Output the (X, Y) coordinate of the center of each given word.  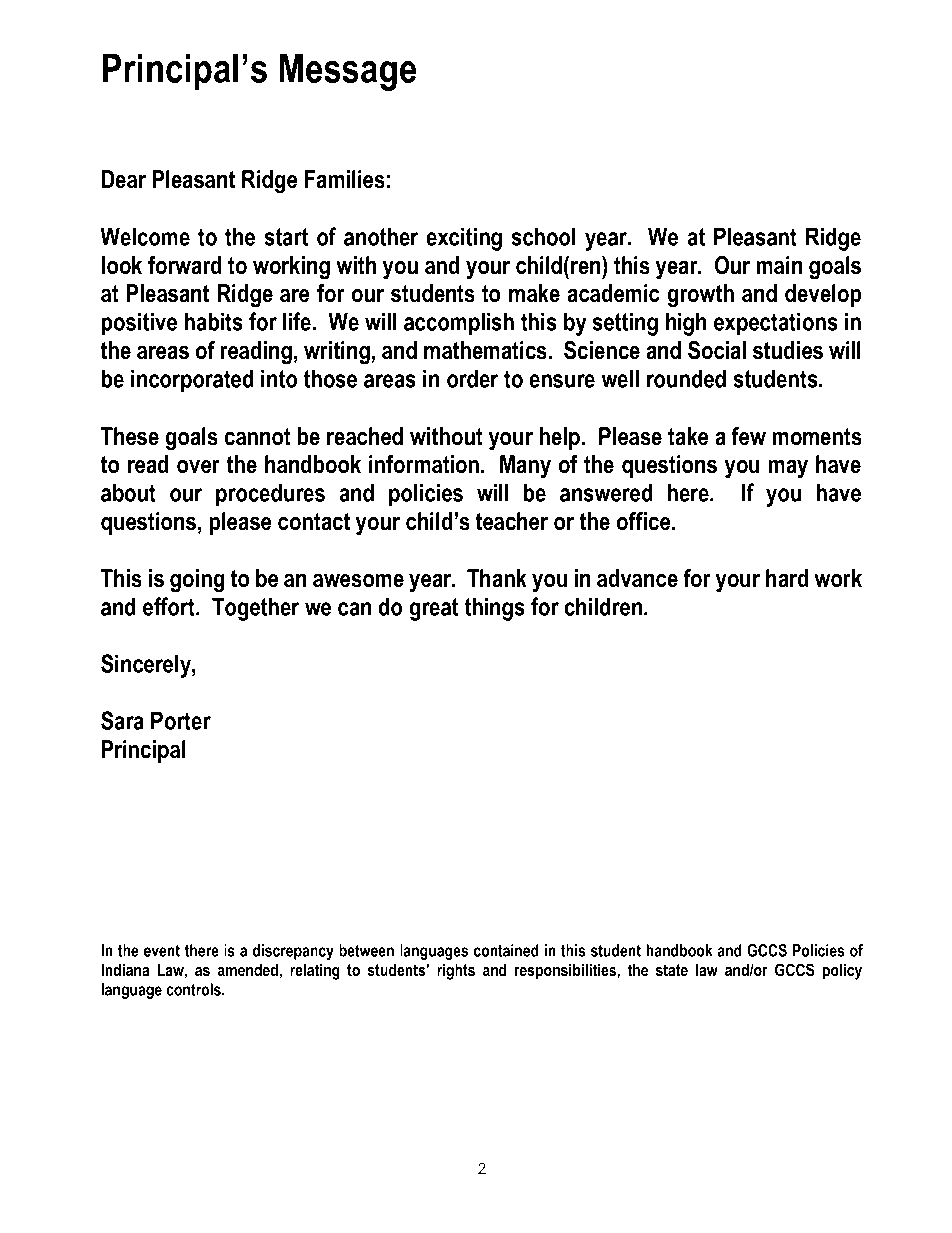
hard (787, 578)
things (494, 609)
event (162, 951)
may (788, 469)
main (779, 265)
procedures (270, 495)
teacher (511, 521)
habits (214, 321)
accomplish (459, 324)
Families (345, 179)
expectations (776, 324)
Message (348, 72)
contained (506, 950)
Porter (181, 720)
